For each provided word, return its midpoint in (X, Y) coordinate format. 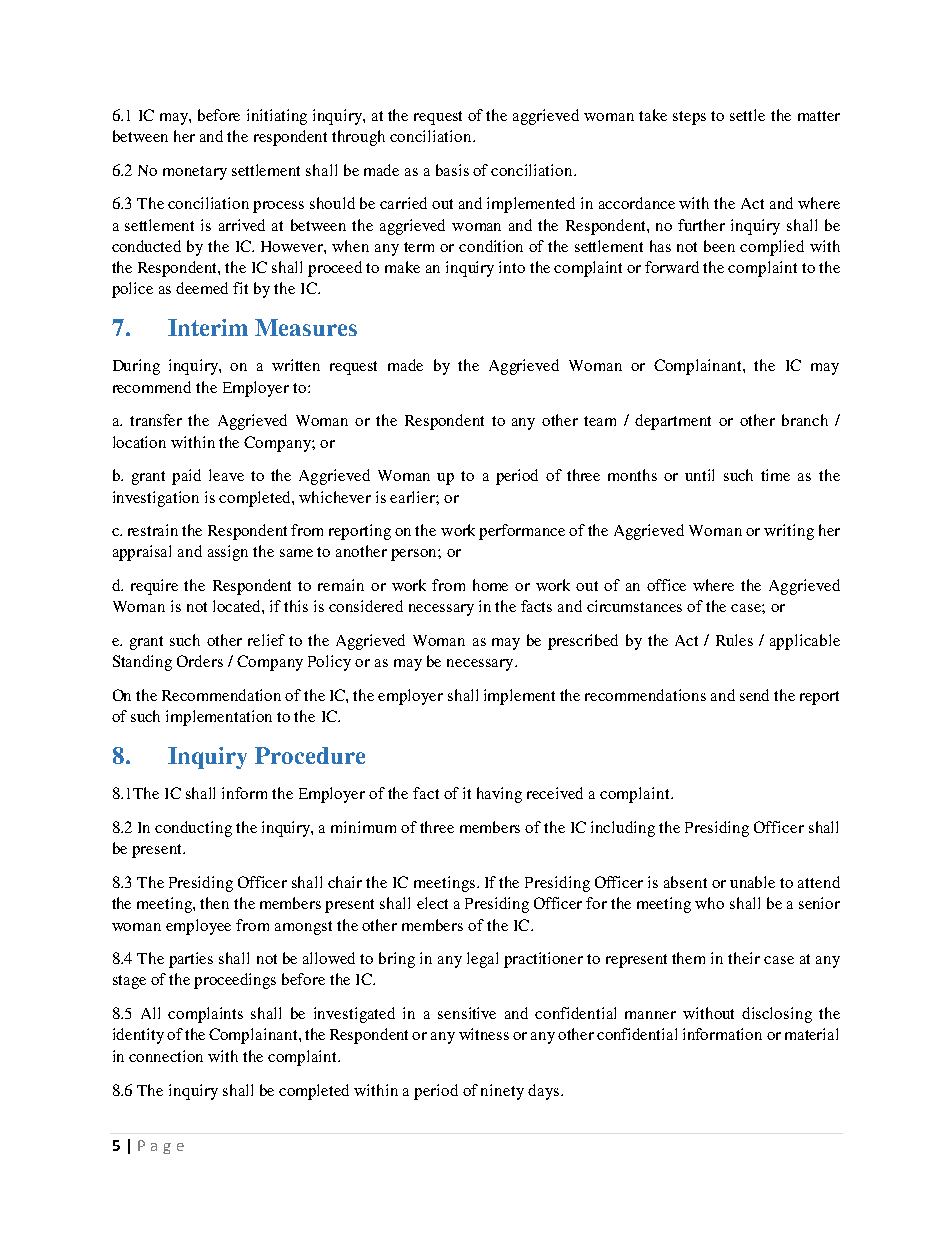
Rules (734, 640)
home (490, 585)
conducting (193, 829)
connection (166, 1056)
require (154, 587)
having (499, 795)
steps (689, 118)
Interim (208, 327)
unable (752, 882)
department (673, 422)
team (600, 421)
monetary (195, 173)
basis (452, 170)
